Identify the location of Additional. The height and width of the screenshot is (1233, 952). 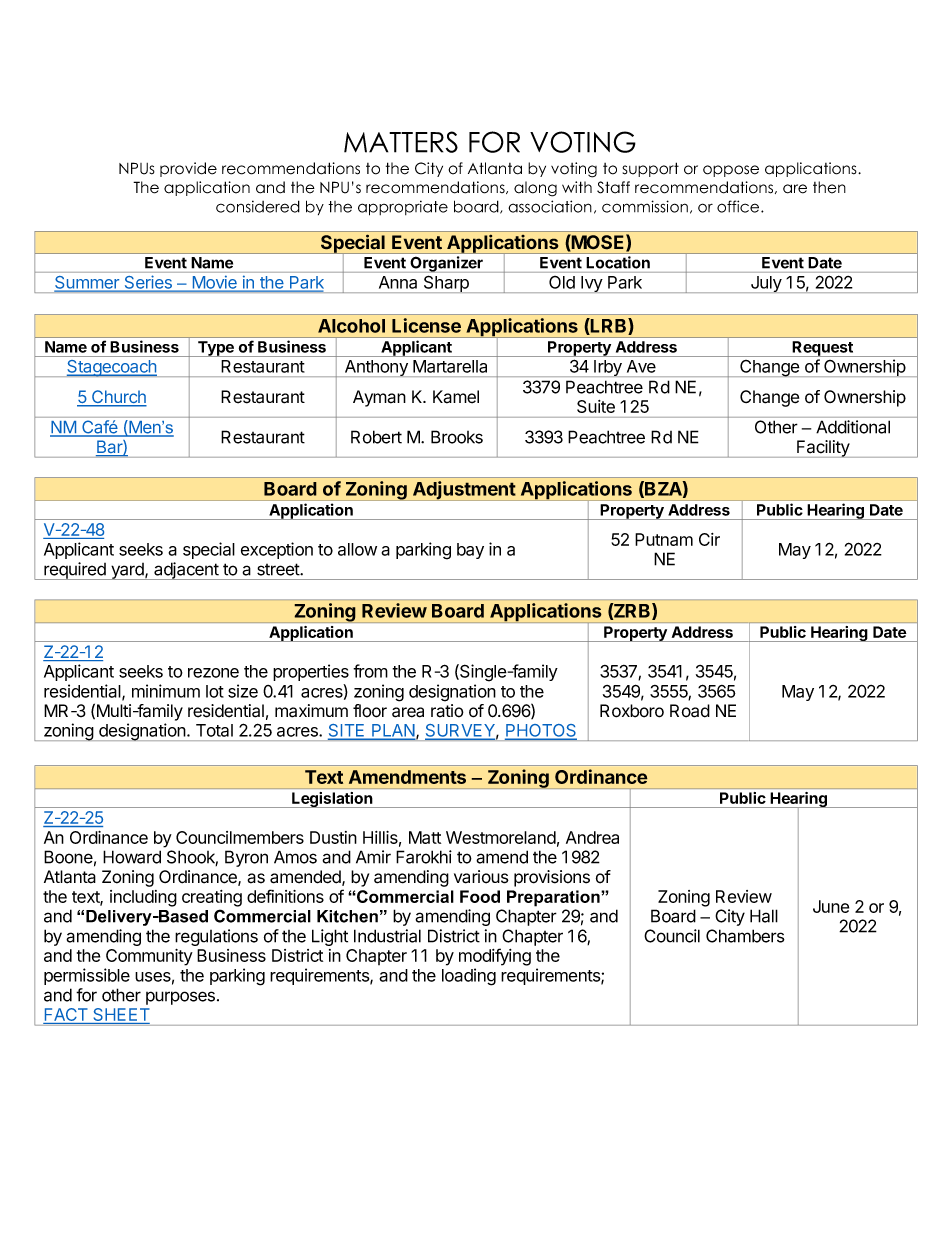
(853, 427).
